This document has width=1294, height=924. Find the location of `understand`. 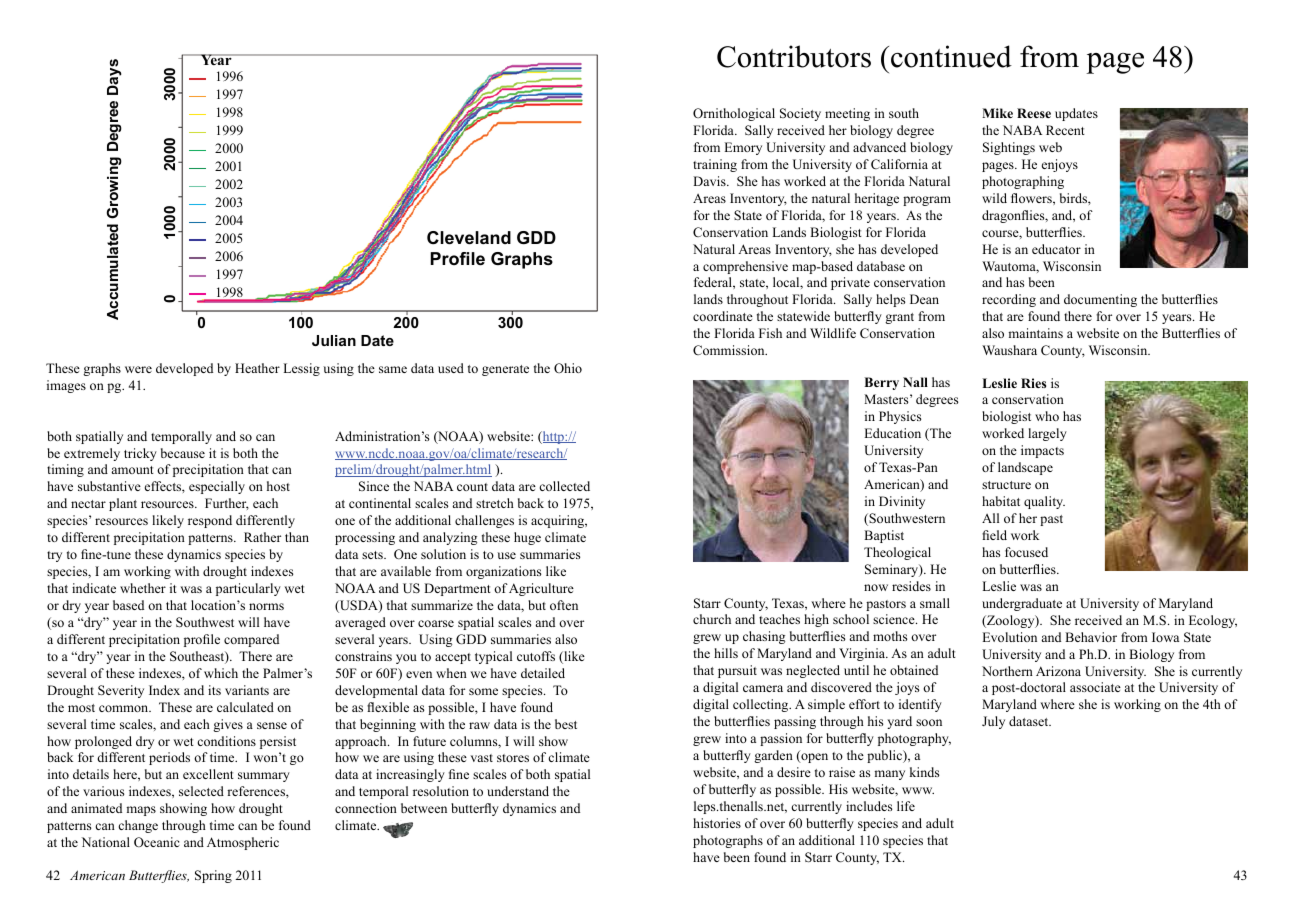

understand is located at coordinates (518, 791).
